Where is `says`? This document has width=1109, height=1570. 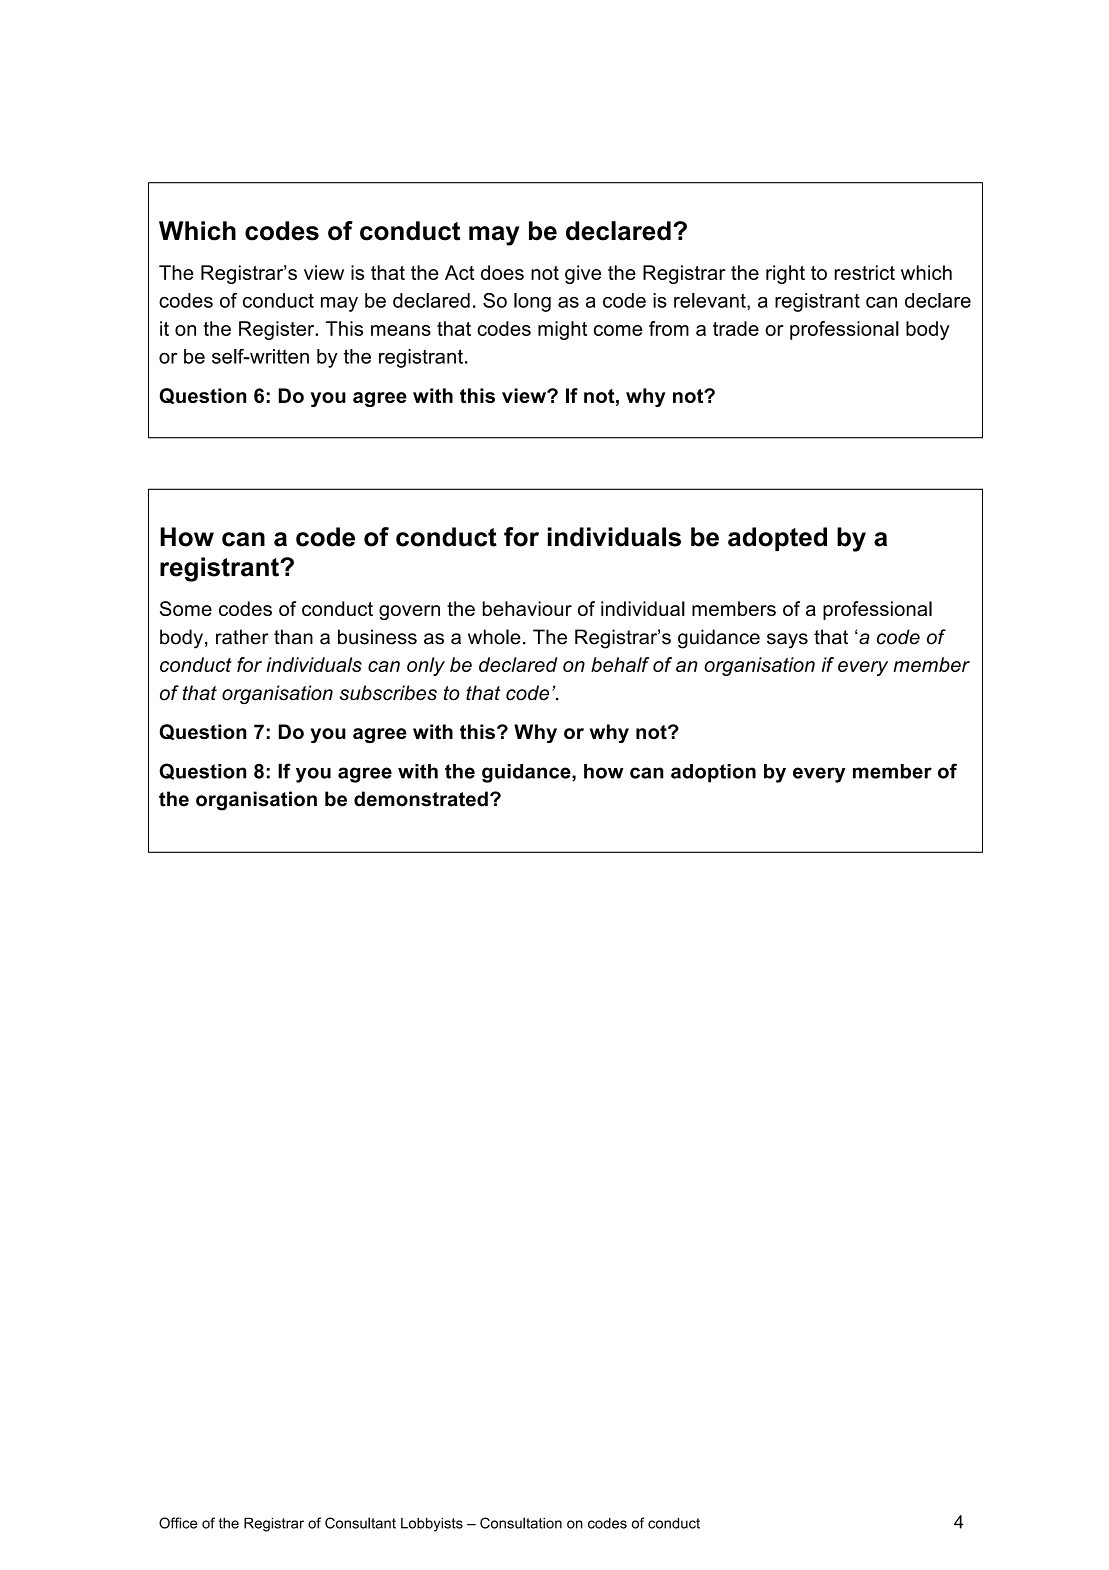
says is located at coordinates (787, 641).
